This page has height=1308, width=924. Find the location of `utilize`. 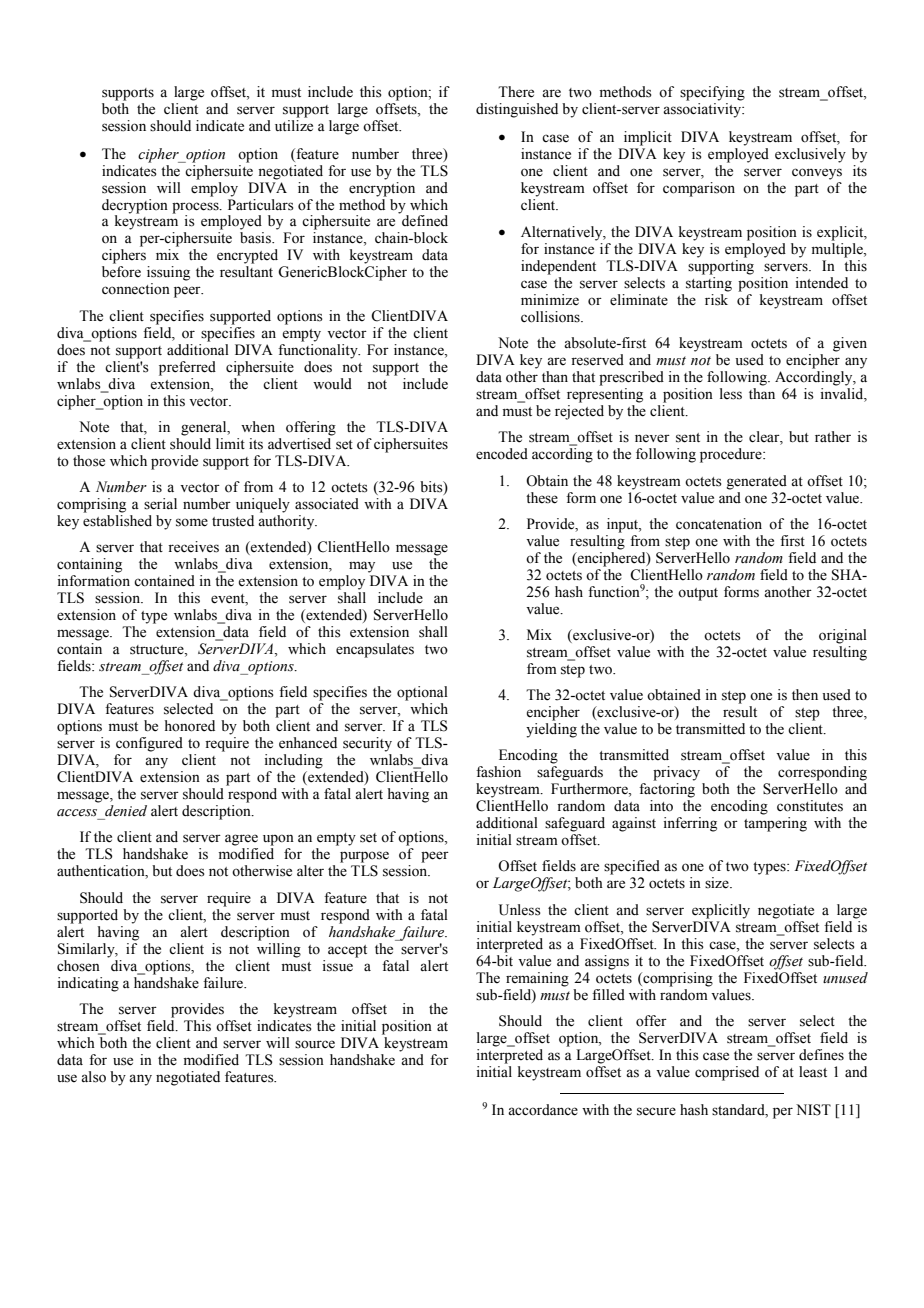

utilize is located at coordinates (294, 126).
